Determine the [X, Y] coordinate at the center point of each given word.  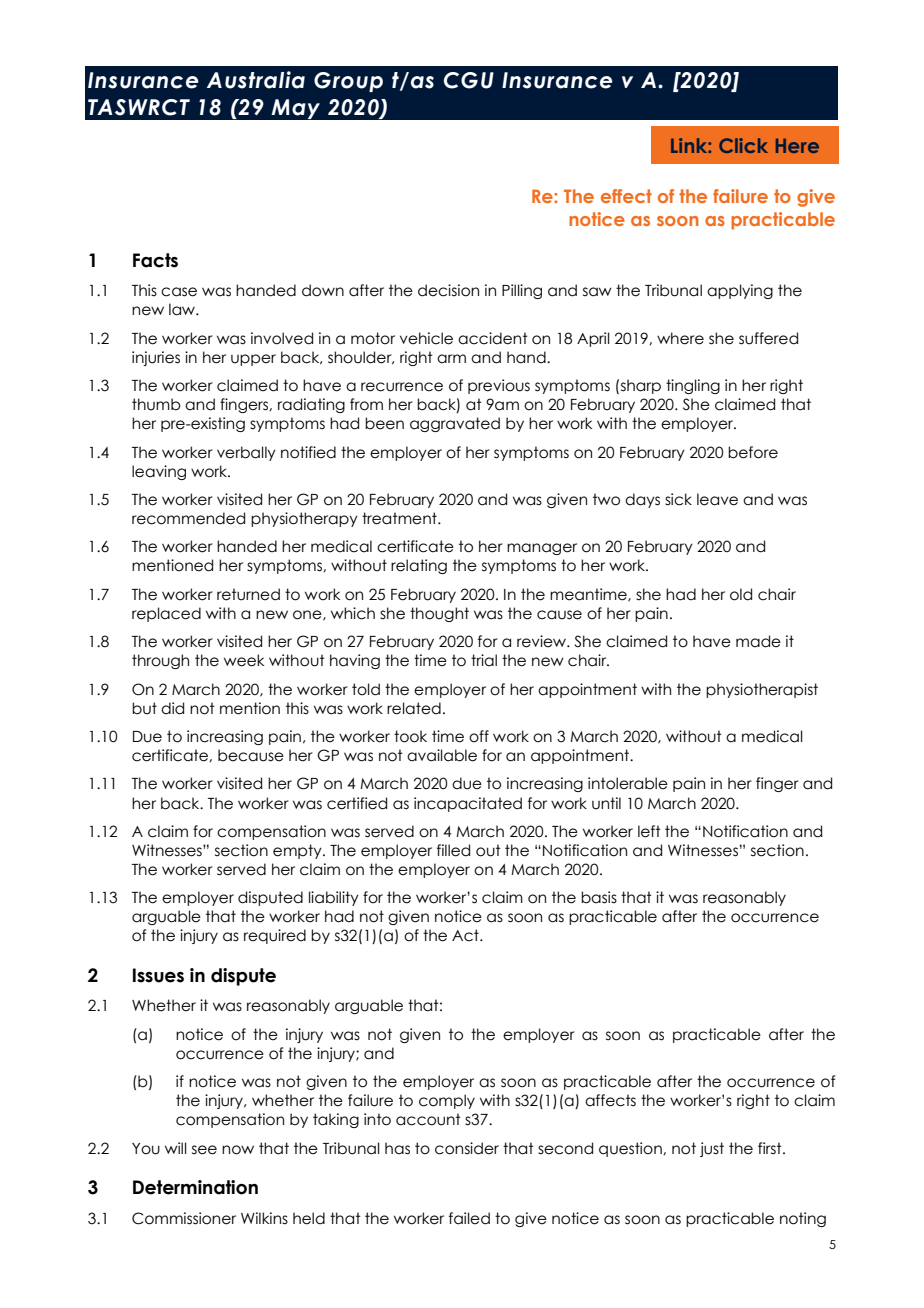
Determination [195, 1187]
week [244, 660]
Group [348, 82]
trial [484, 660]
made [758, 641]
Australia [256, 80]
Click [743, 145]
